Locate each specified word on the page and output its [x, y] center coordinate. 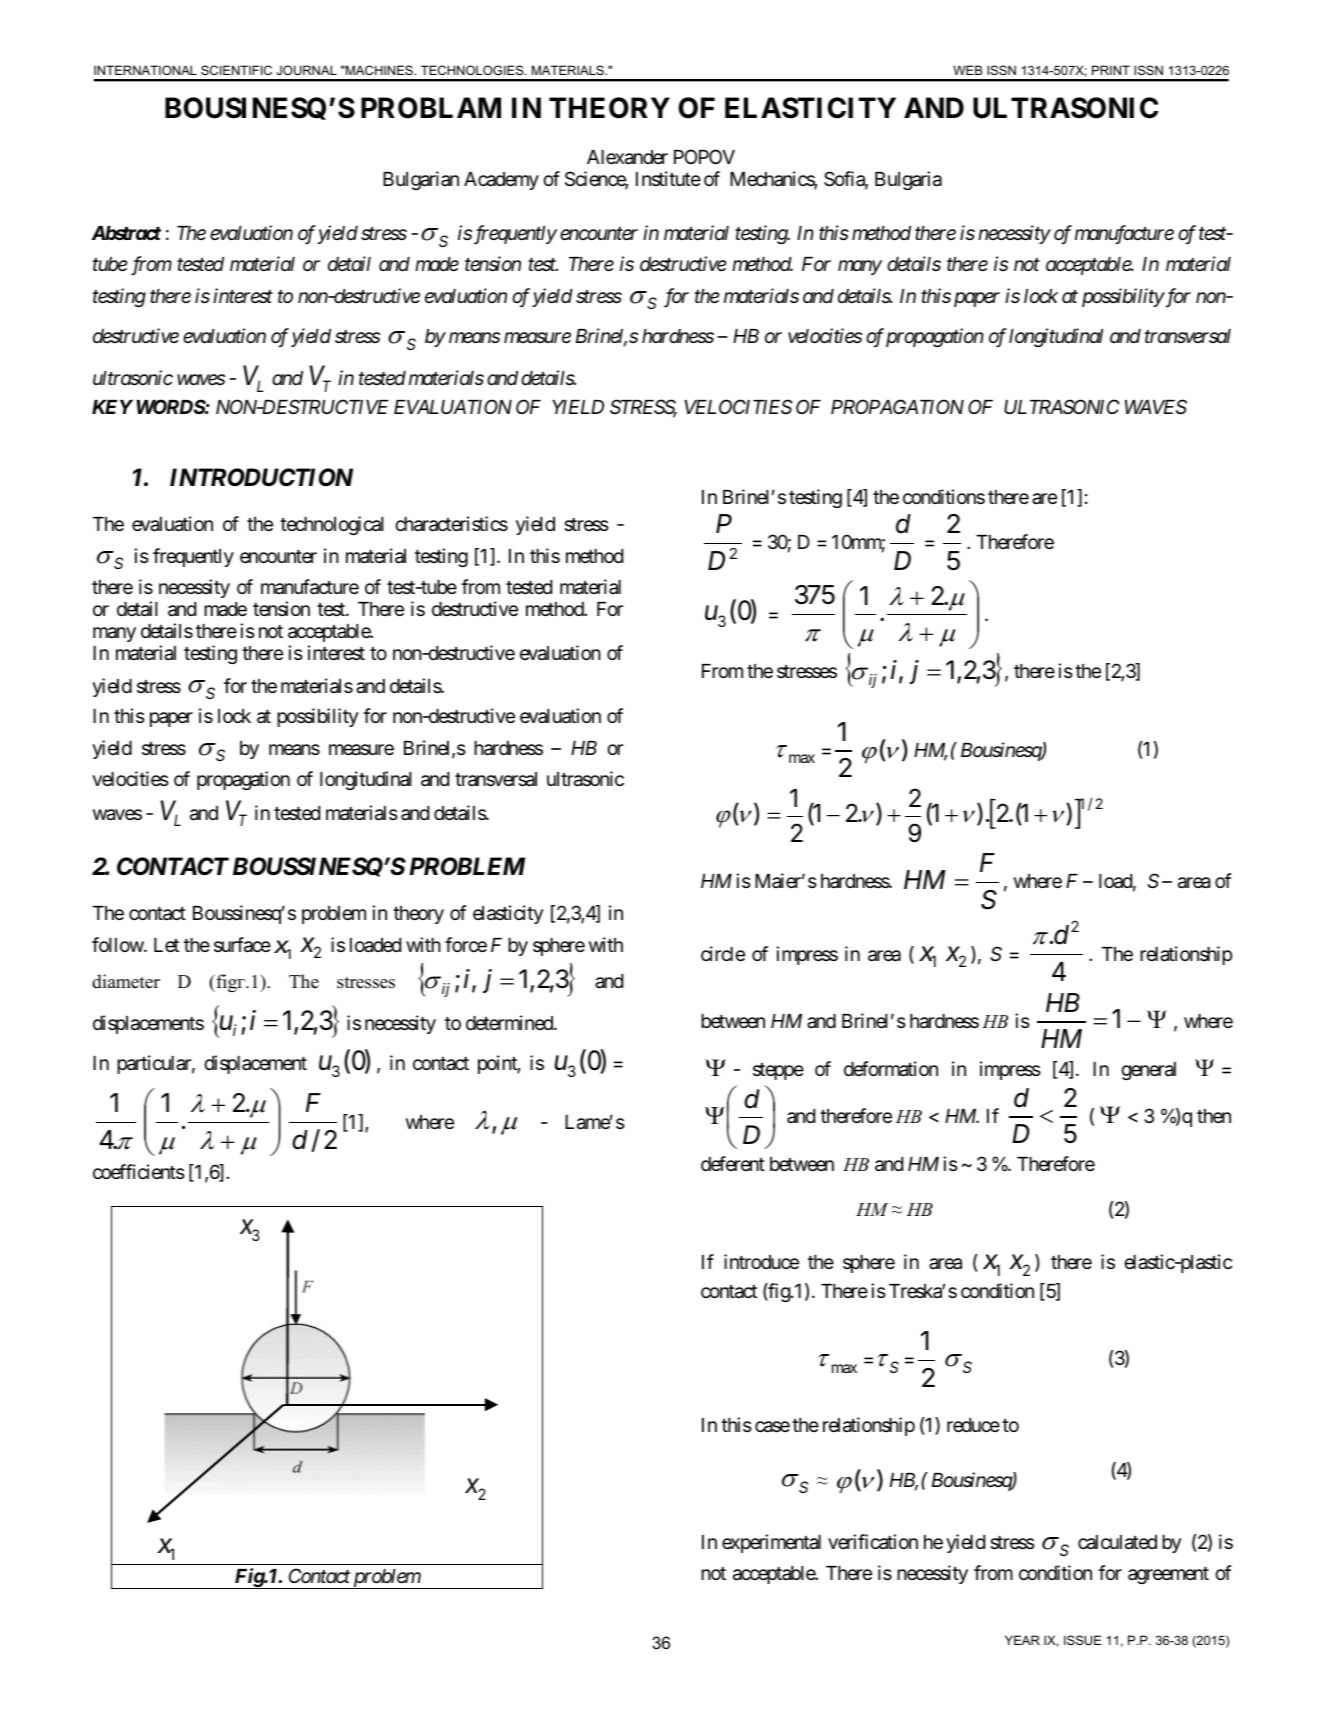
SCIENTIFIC [236, 70]
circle [723, 953]
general [1148, 1071]
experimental [771, 1543]
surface [242, 945]
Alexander [627, 157]
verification [873, 1541]
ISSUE [1083, 1640]
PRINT [1111, 70]
